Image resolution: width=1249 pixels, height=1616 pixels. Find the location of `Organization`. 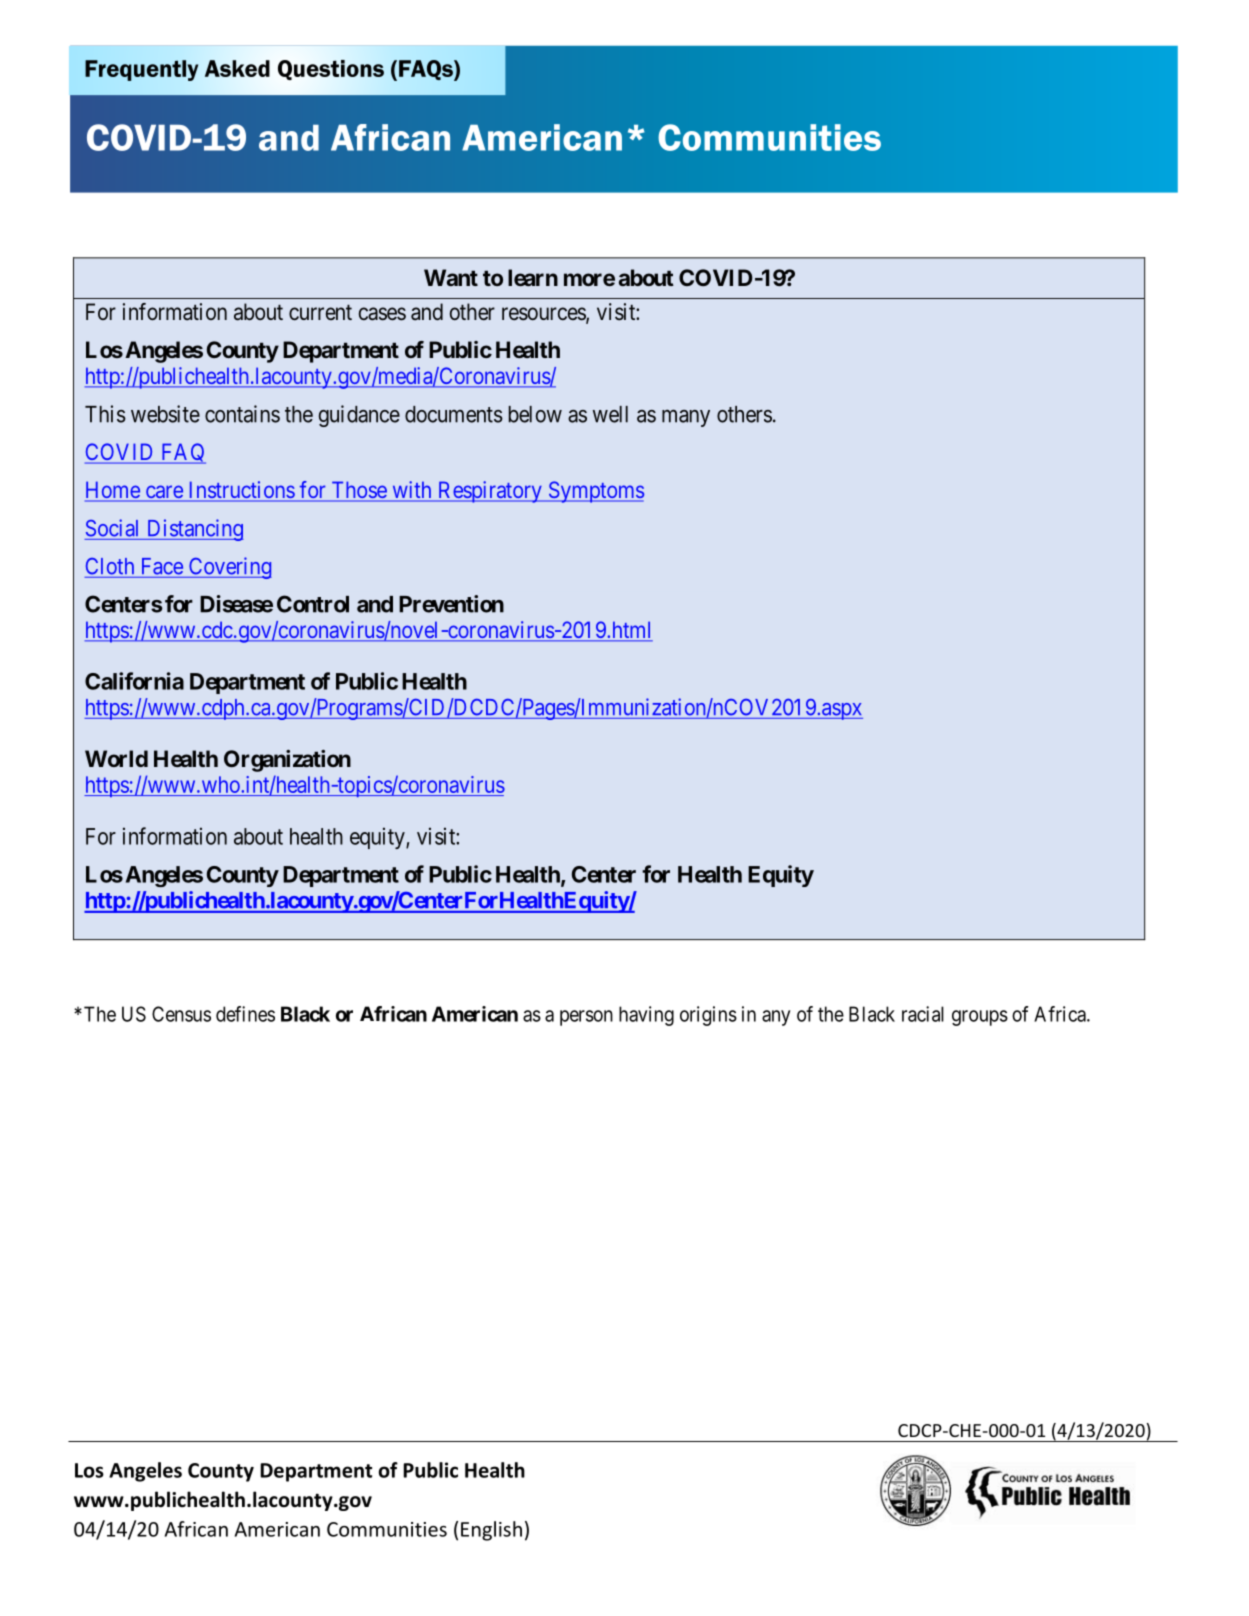

Organization is located at coordinates (287, 761).
